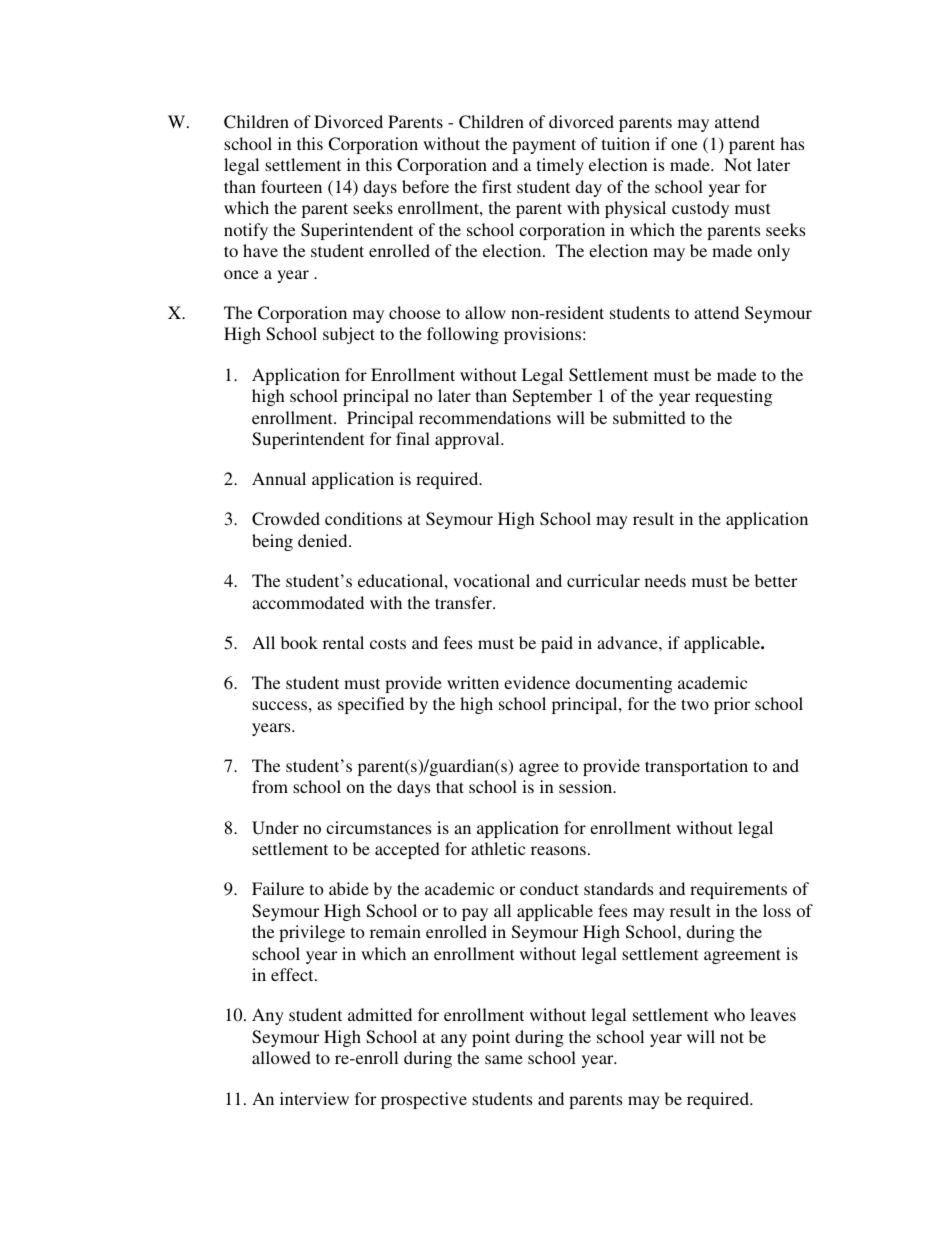 The height and width of the screenshot is (1233, 952). Describe the element at coordinates (729, 1014) in the screenshot. I see `who` at that location.
